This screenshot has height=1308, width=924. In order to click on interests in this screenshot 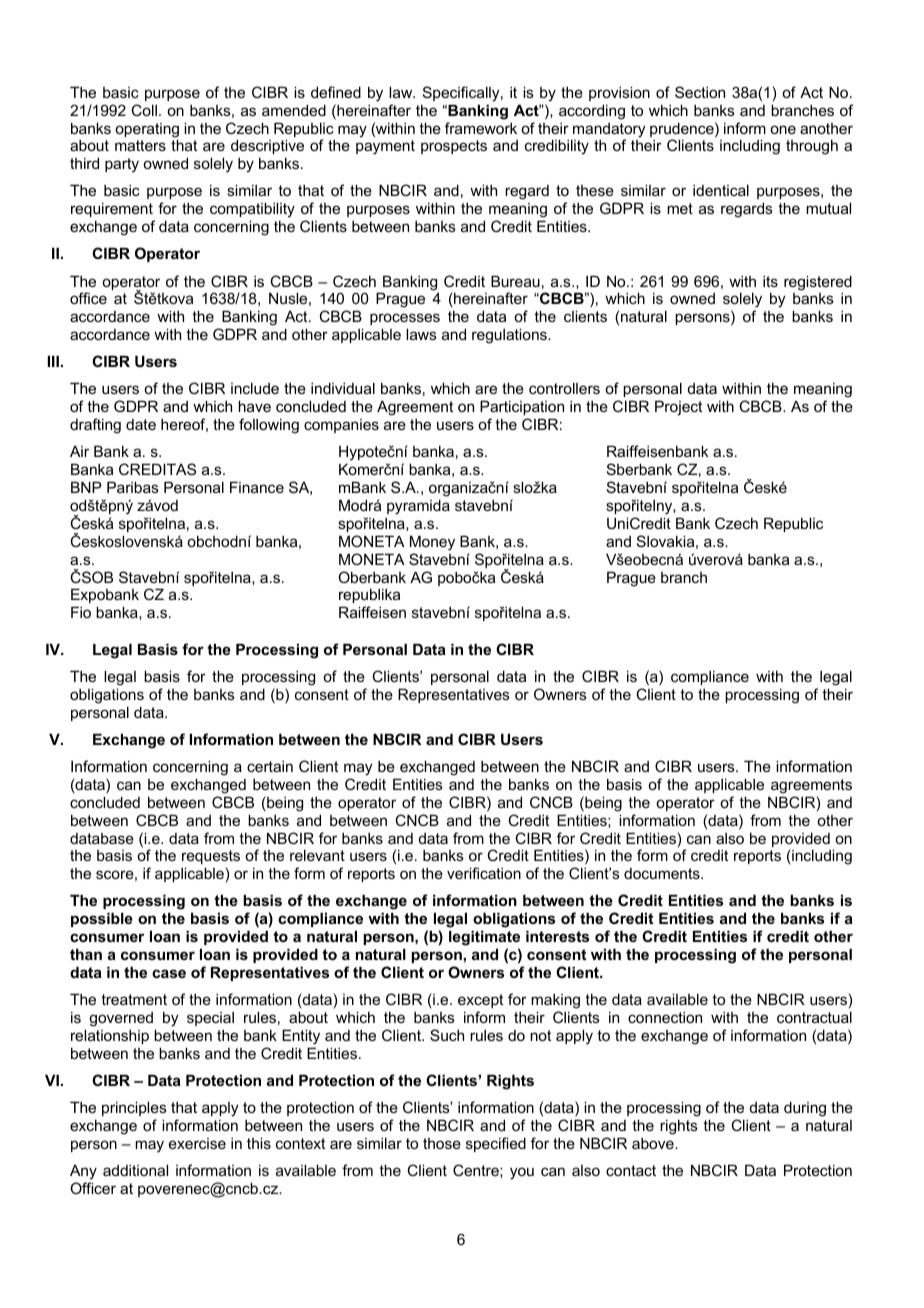, I will do `click(557, 936)`.
